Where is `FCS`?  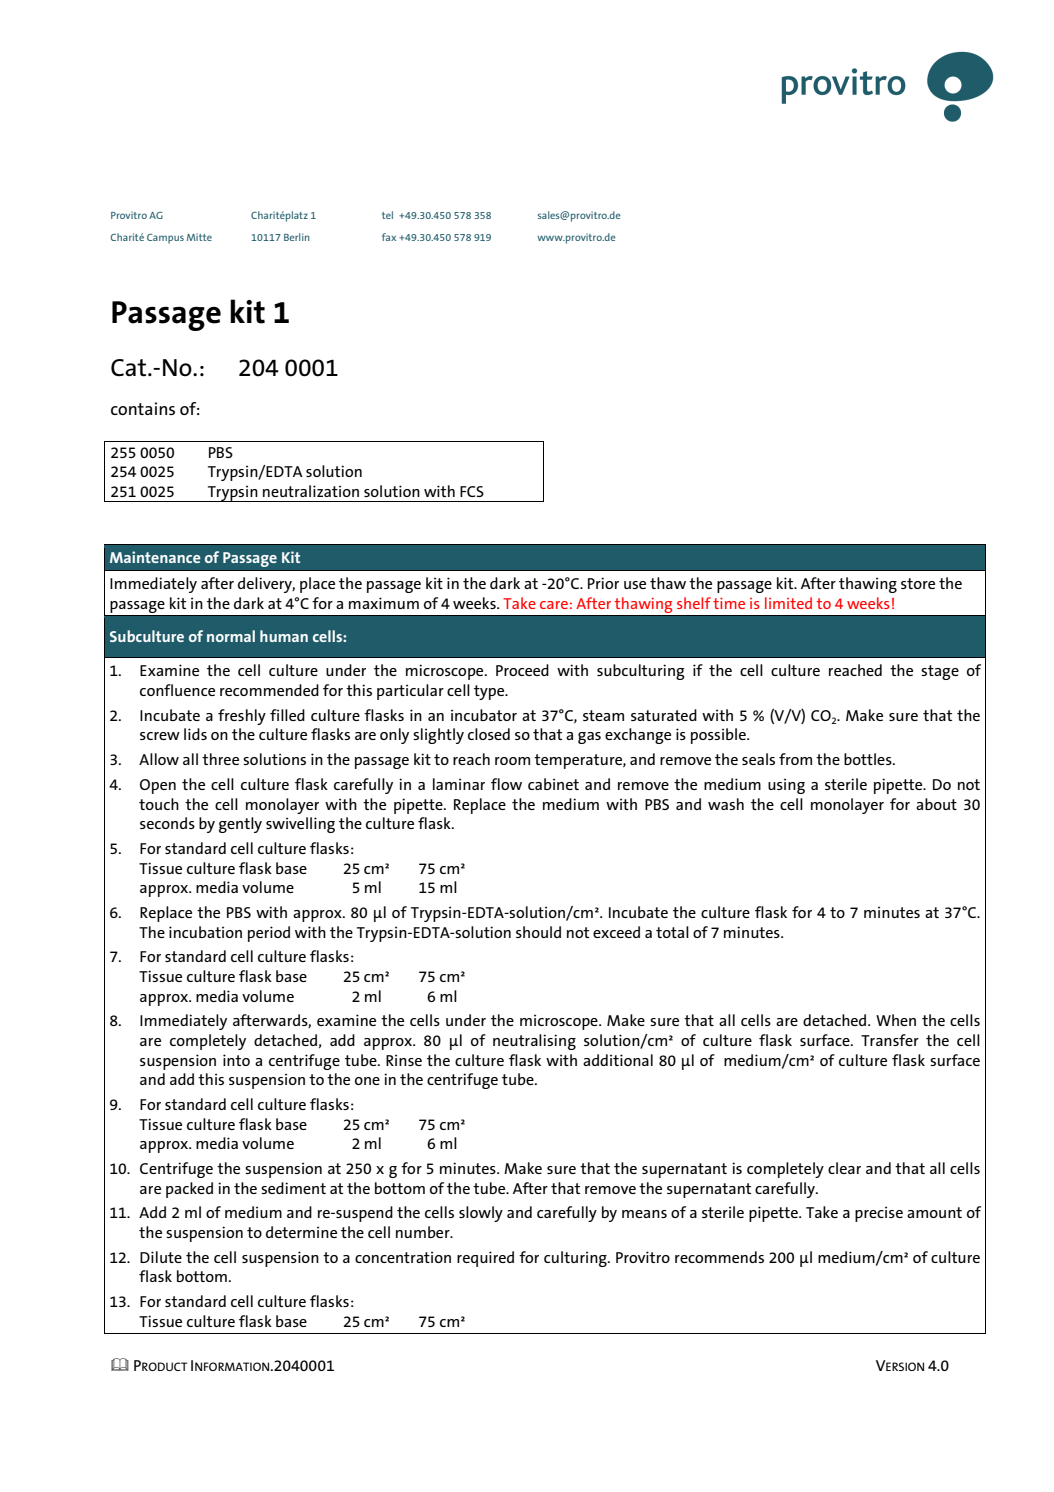 FCS is located at coordinates (472, 491).
